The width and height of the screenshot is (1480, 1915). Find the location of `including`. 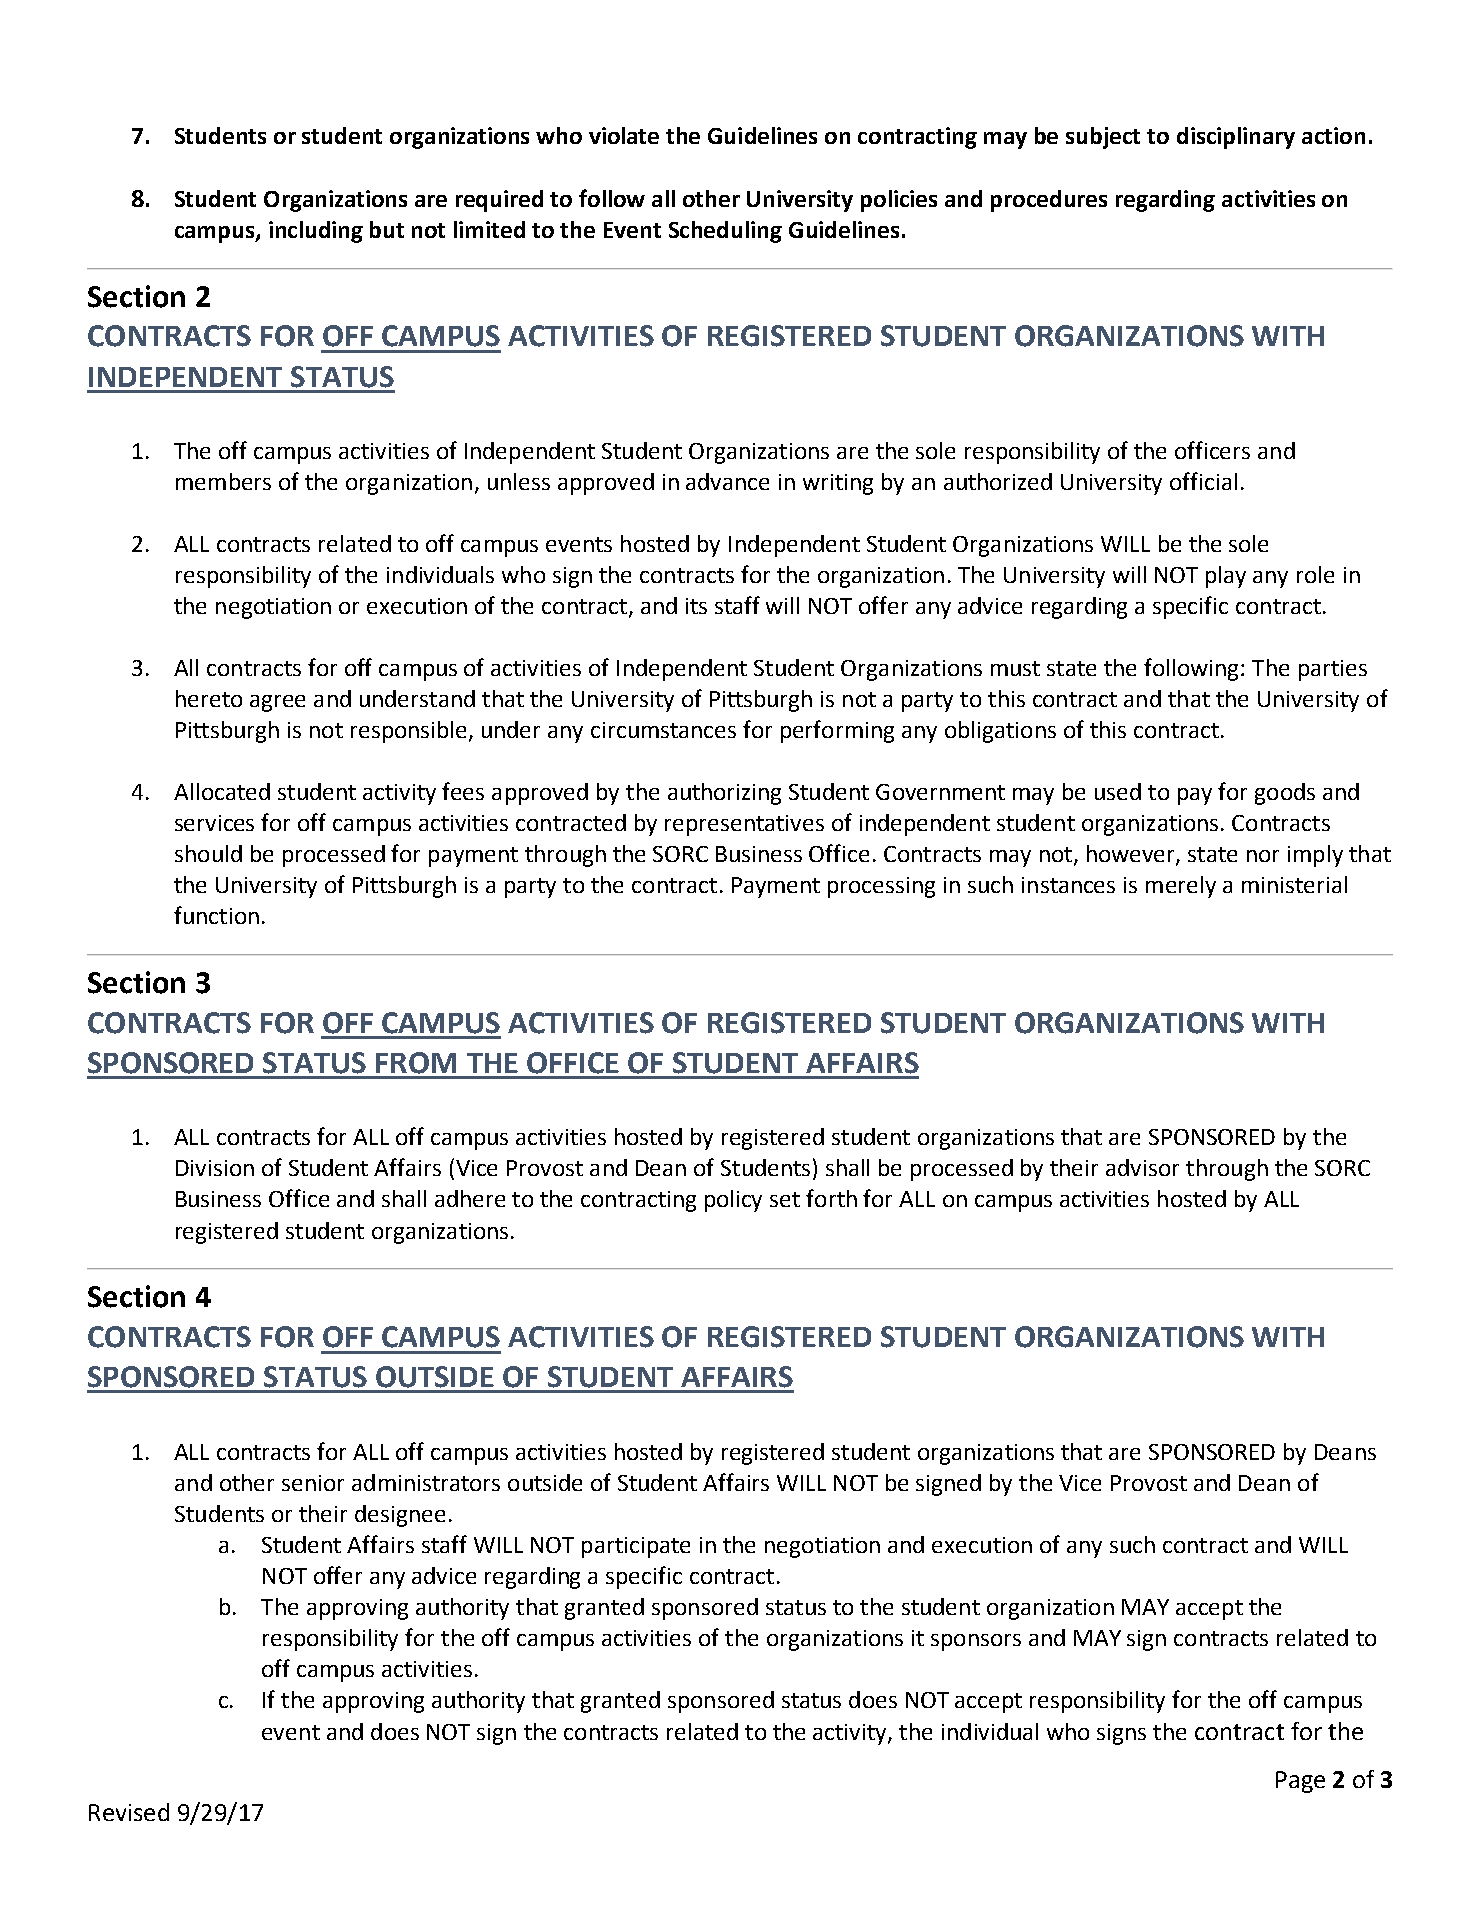

including is located at coordinates (316, 232).
